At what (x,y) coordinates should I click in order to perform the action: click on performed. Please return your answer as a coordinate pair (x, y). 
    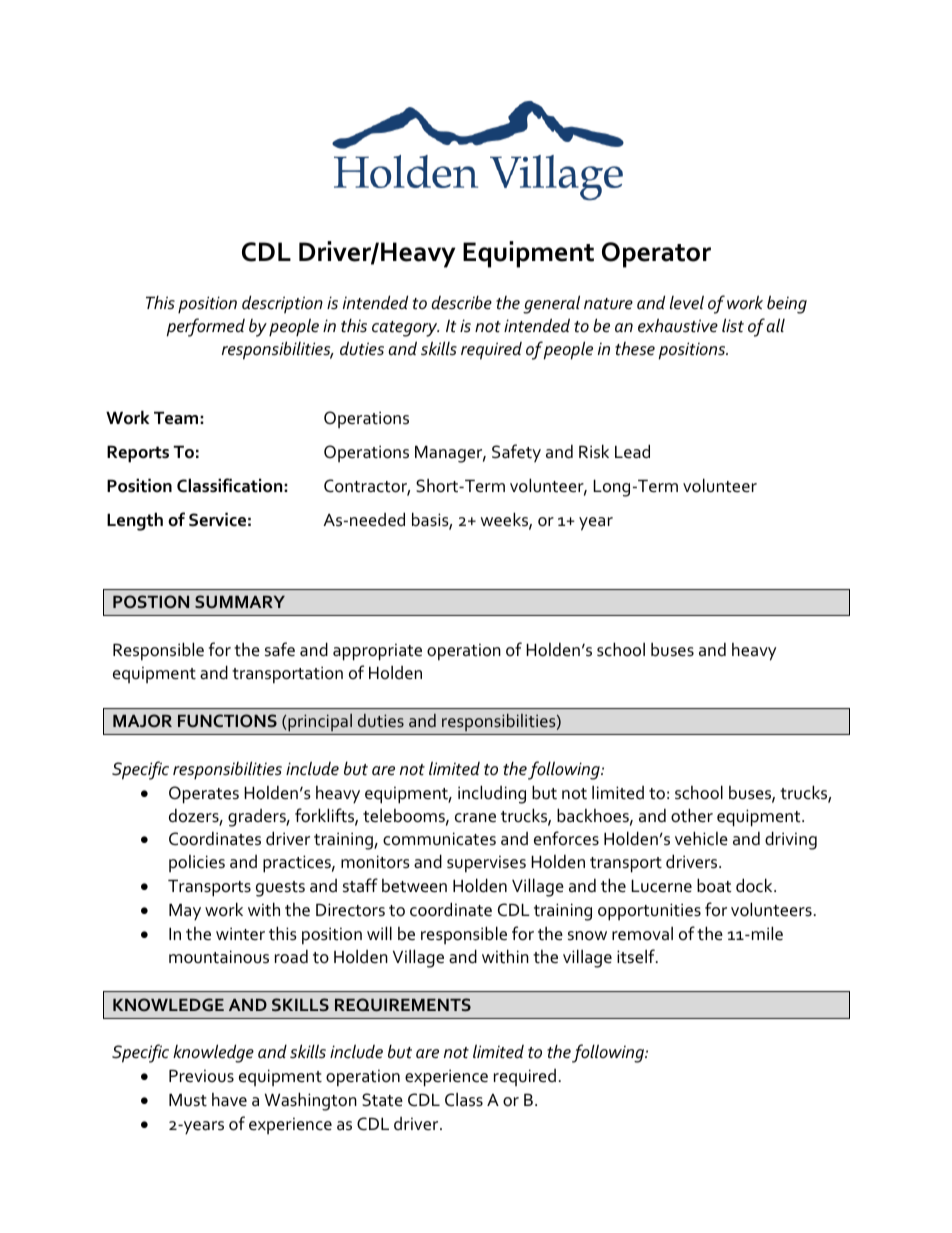
    Looking at the image, I should click on (206, 327).
